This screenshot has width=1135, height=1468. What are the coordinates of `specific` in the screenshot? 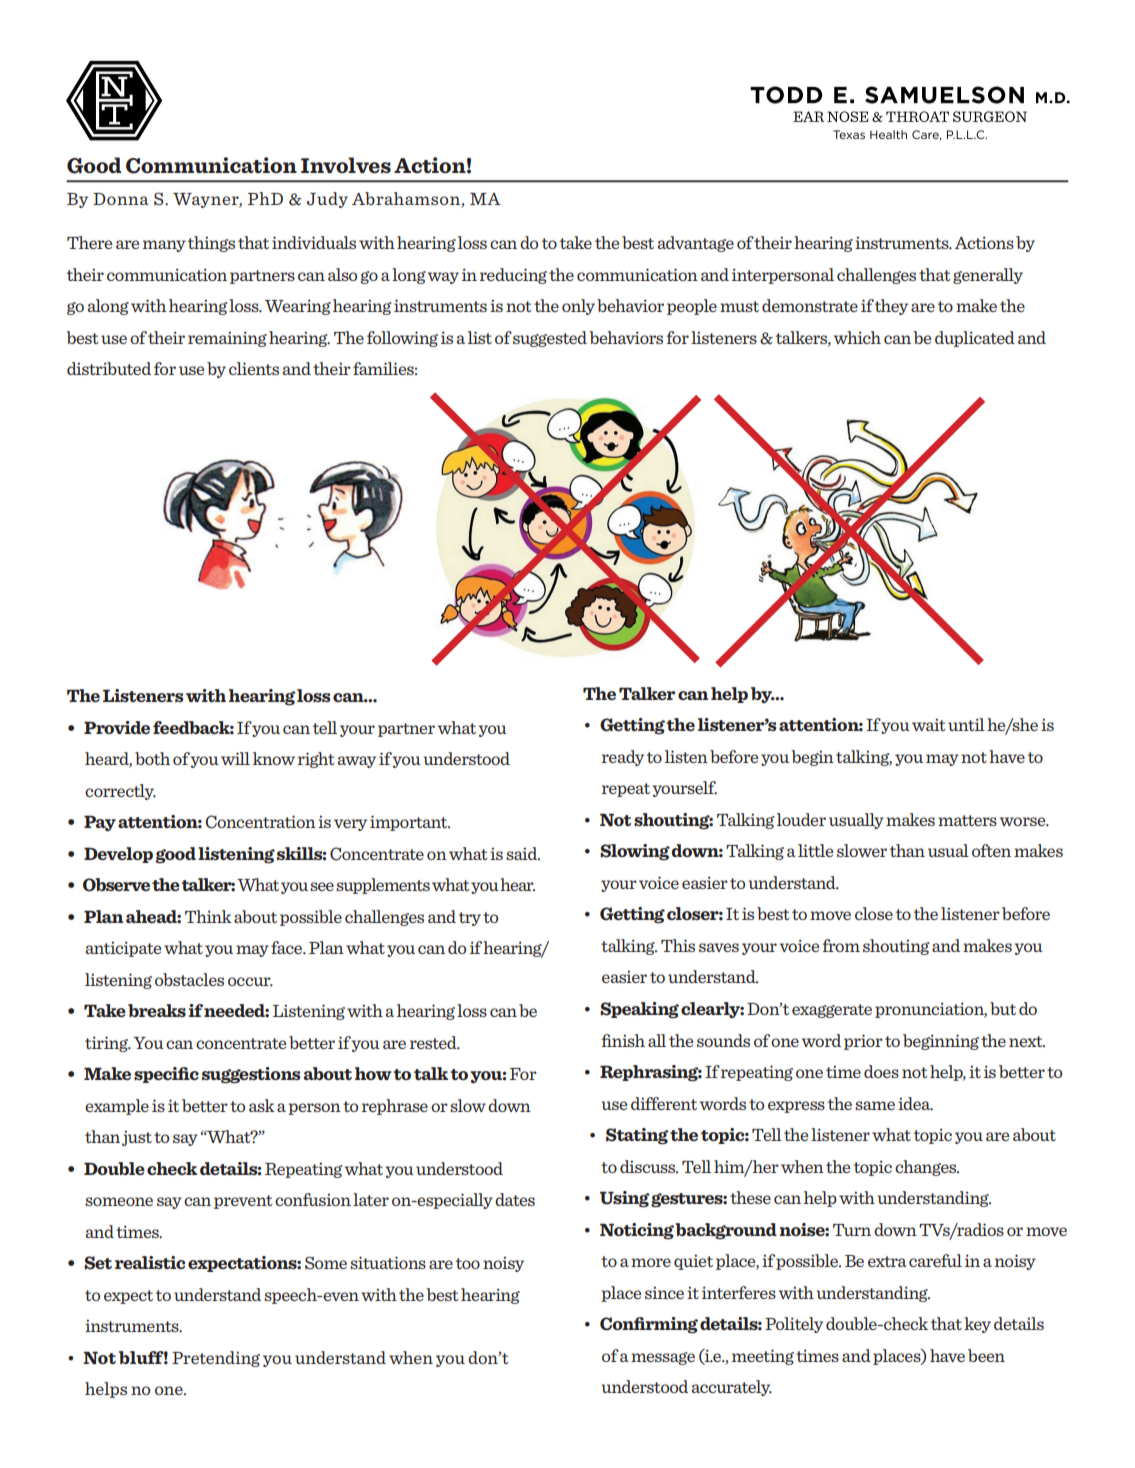 It's located at (166, 1075).
